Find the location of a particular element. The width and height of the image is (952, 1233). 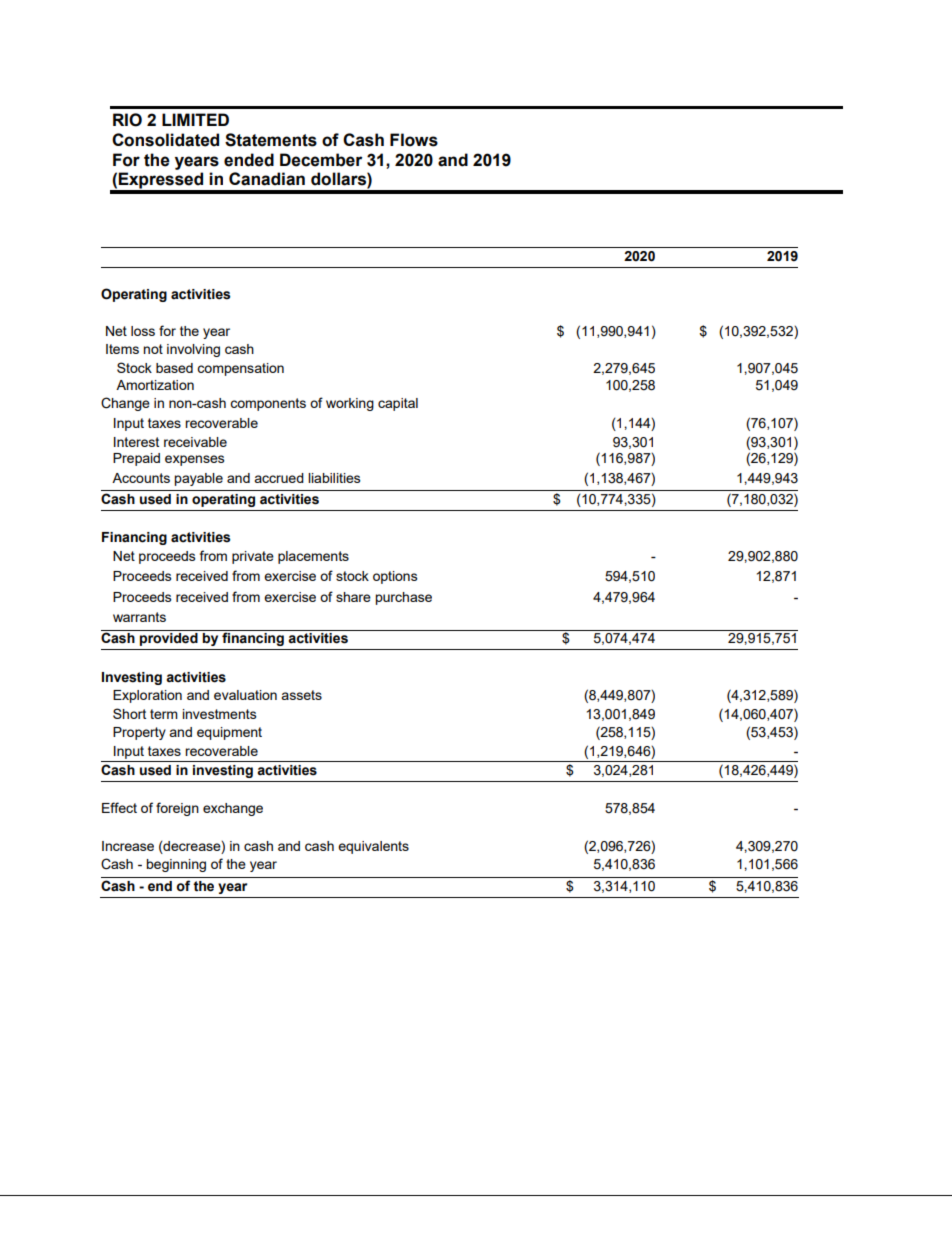

private is located at coordinates (253, 557).
